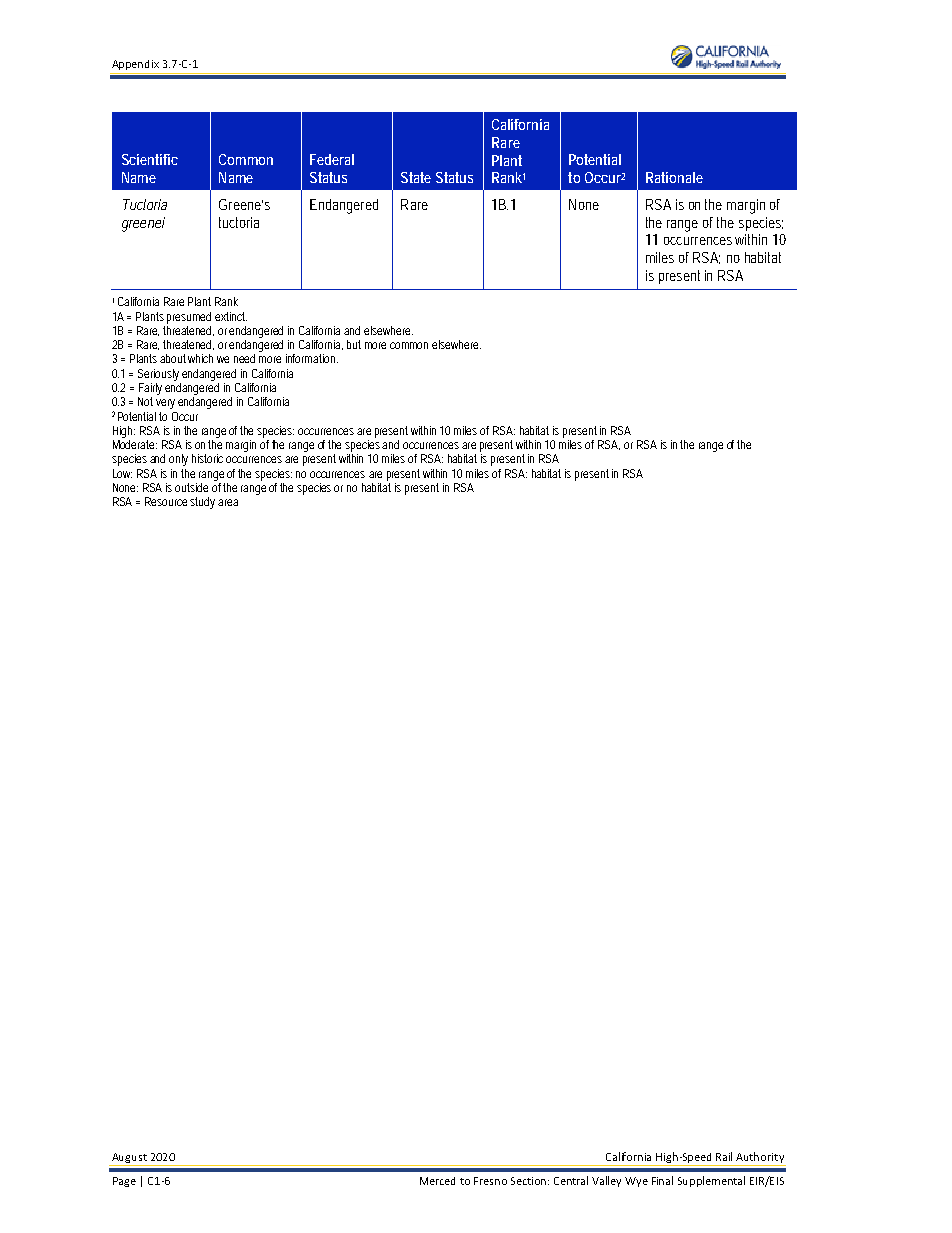 This screenshot has height=1233, width=952. I want to click on August, so click(129, 1158).
